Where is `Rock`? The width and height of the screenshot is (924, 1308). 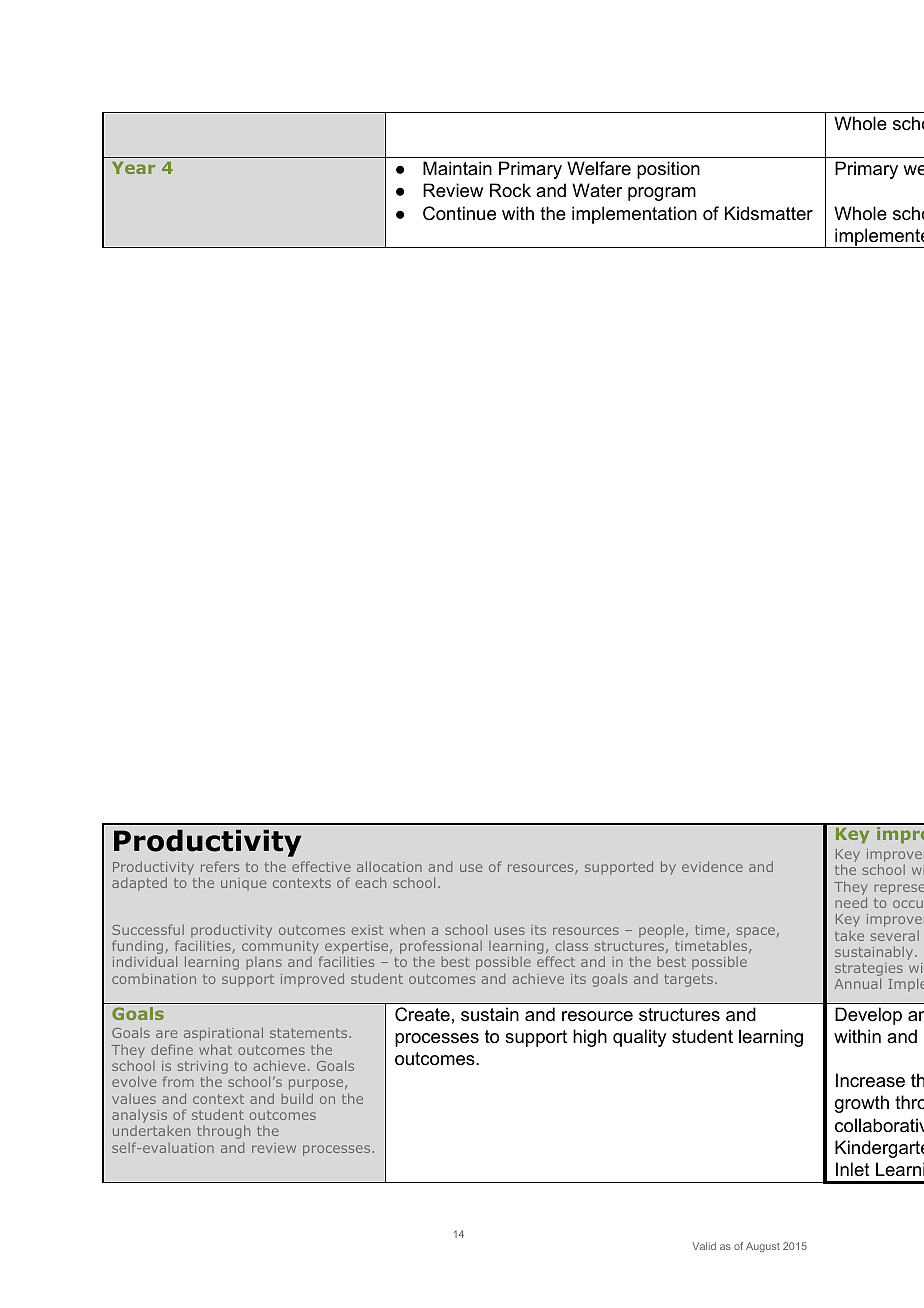
Rock is located at coordinates (510, 190).
